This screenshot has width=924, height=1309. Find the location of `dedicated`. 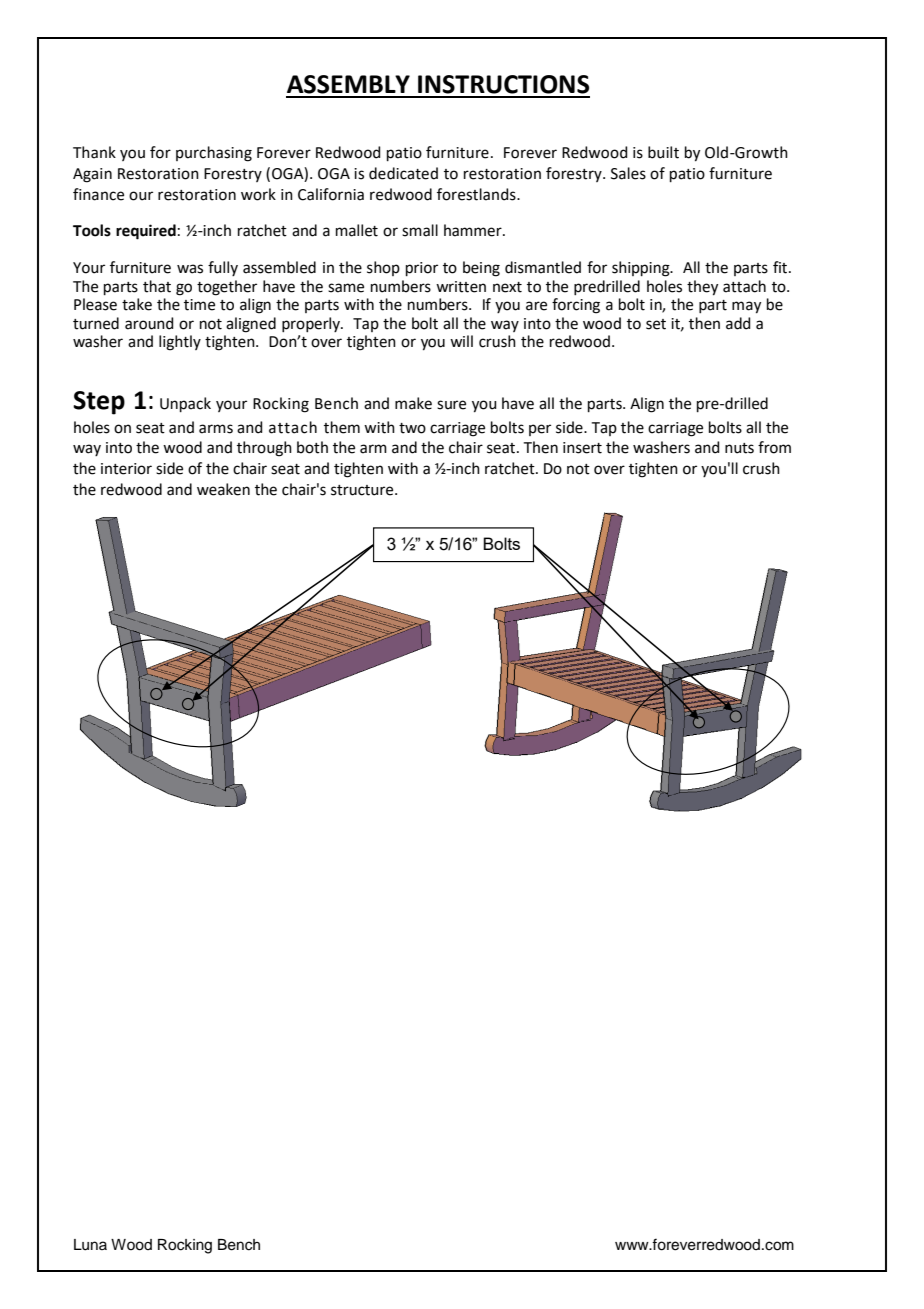

dedicated is located at coordinates (403, 173).
